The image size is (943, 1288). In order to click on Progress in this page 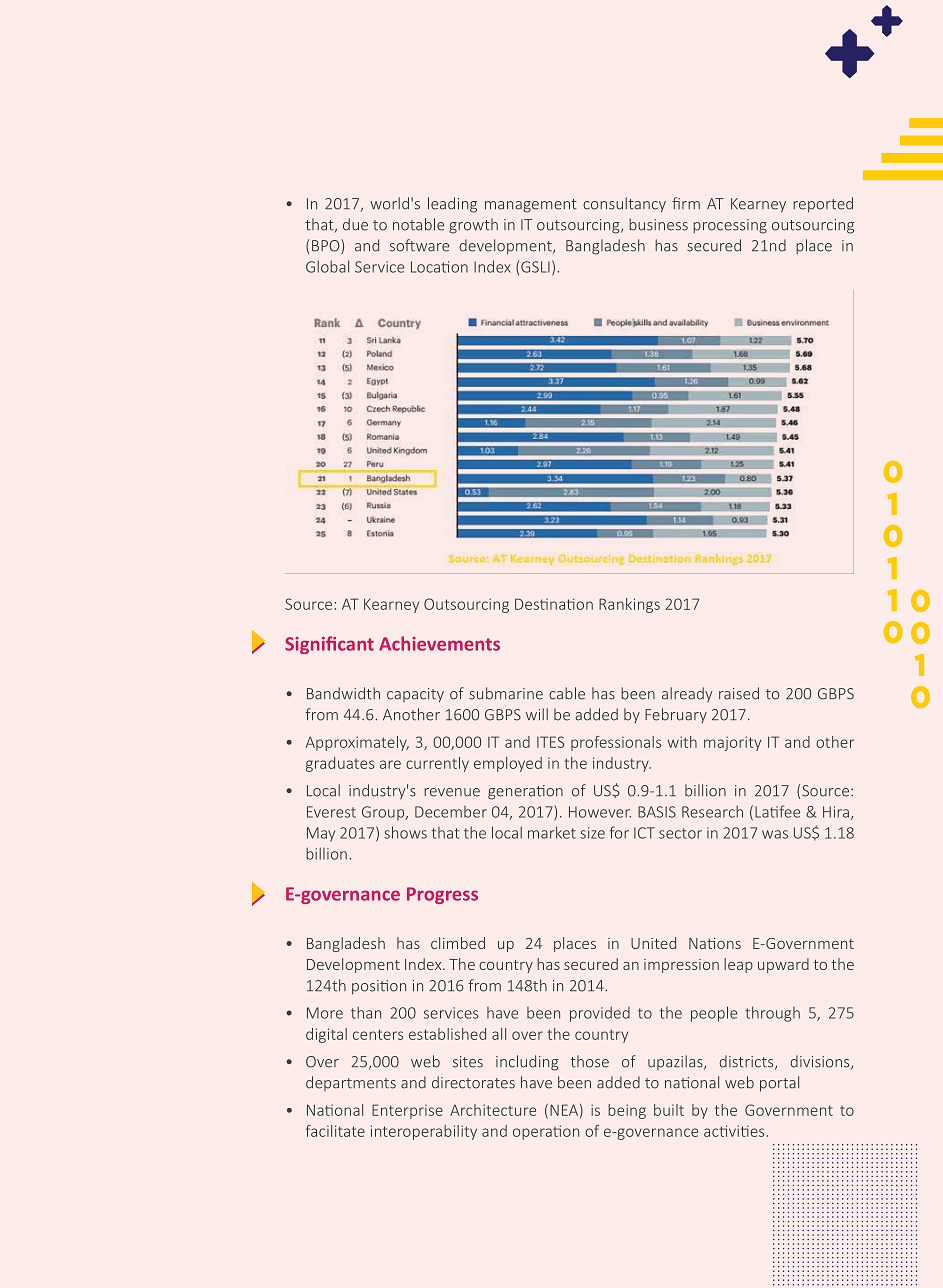, I will do `click(442, 895)`.
